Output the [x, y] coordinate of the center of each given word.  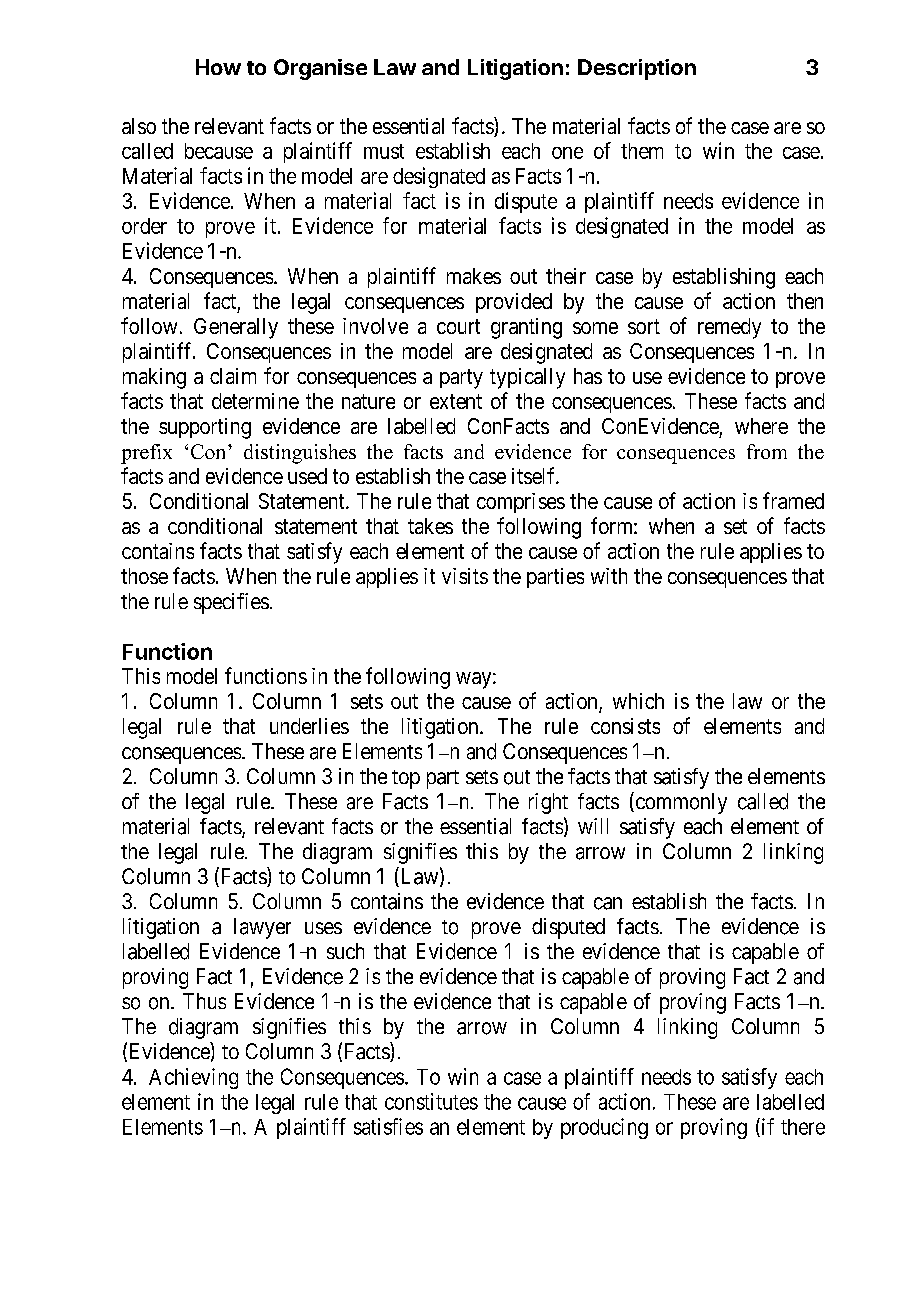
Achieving [193, 1078]
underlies [309, 726]
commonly [680, 803]
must [384, 151]
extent [456, 401]
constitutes [431, 1101]
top [406, 779]
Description [637, 69]
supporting [205, 428]
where [761, 426]
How [218, 67]
